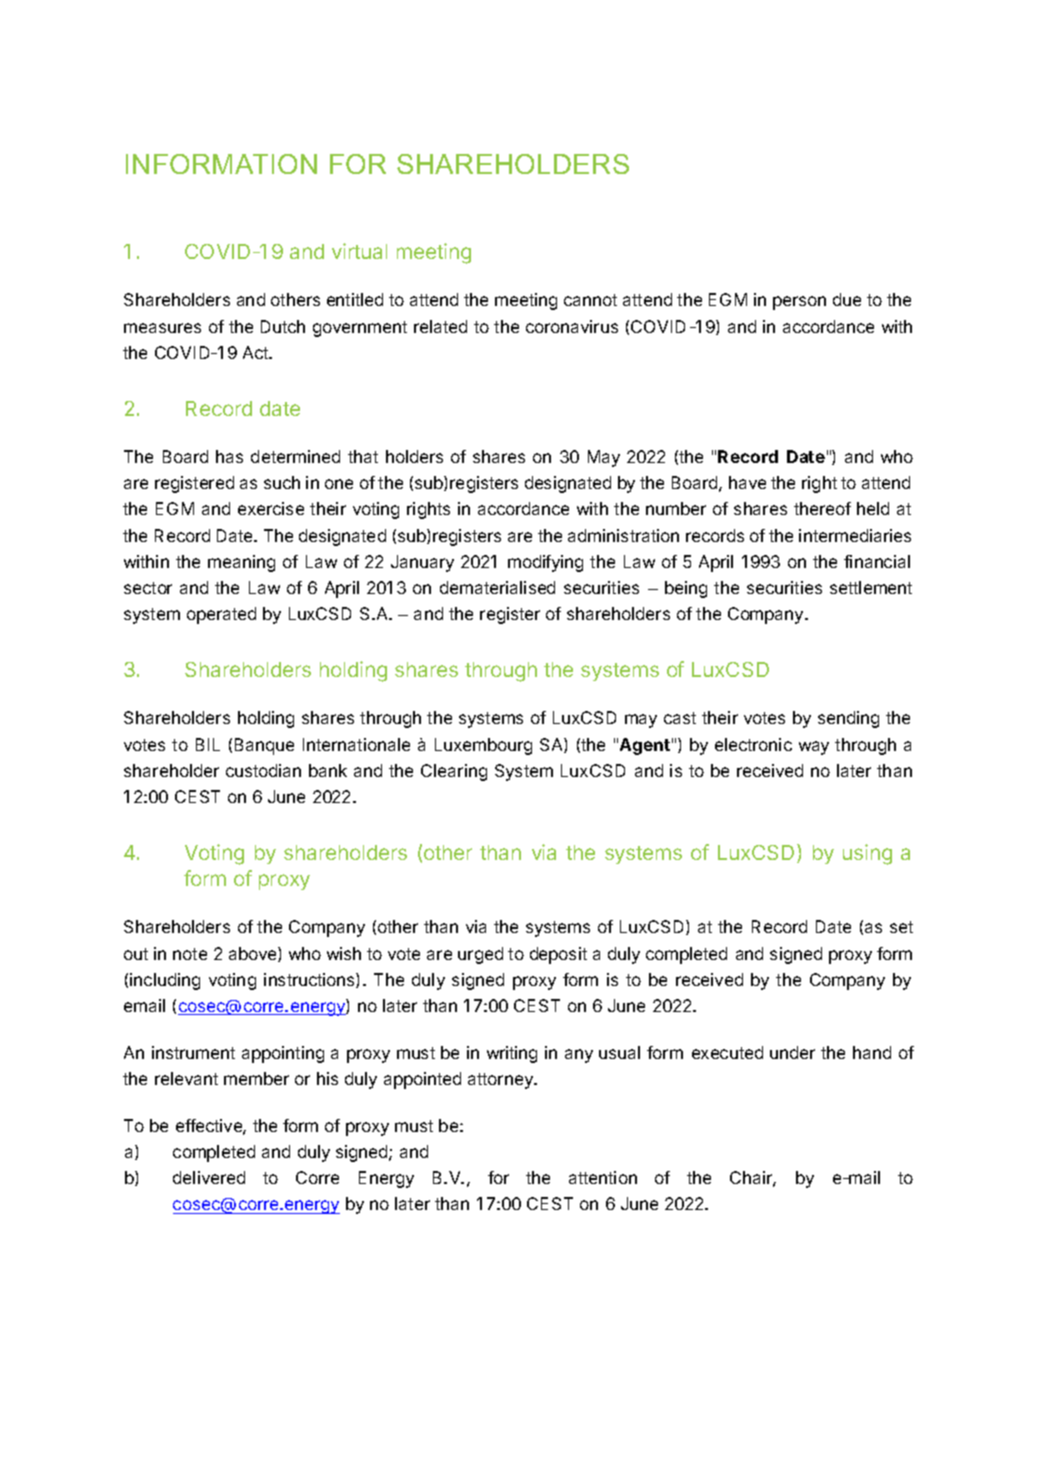 This screenshot has height=1466, width=1037. What do you see at coordinates (792, 1052) in the screenshot?
I see `under` at bounding box center [792, 1052].
